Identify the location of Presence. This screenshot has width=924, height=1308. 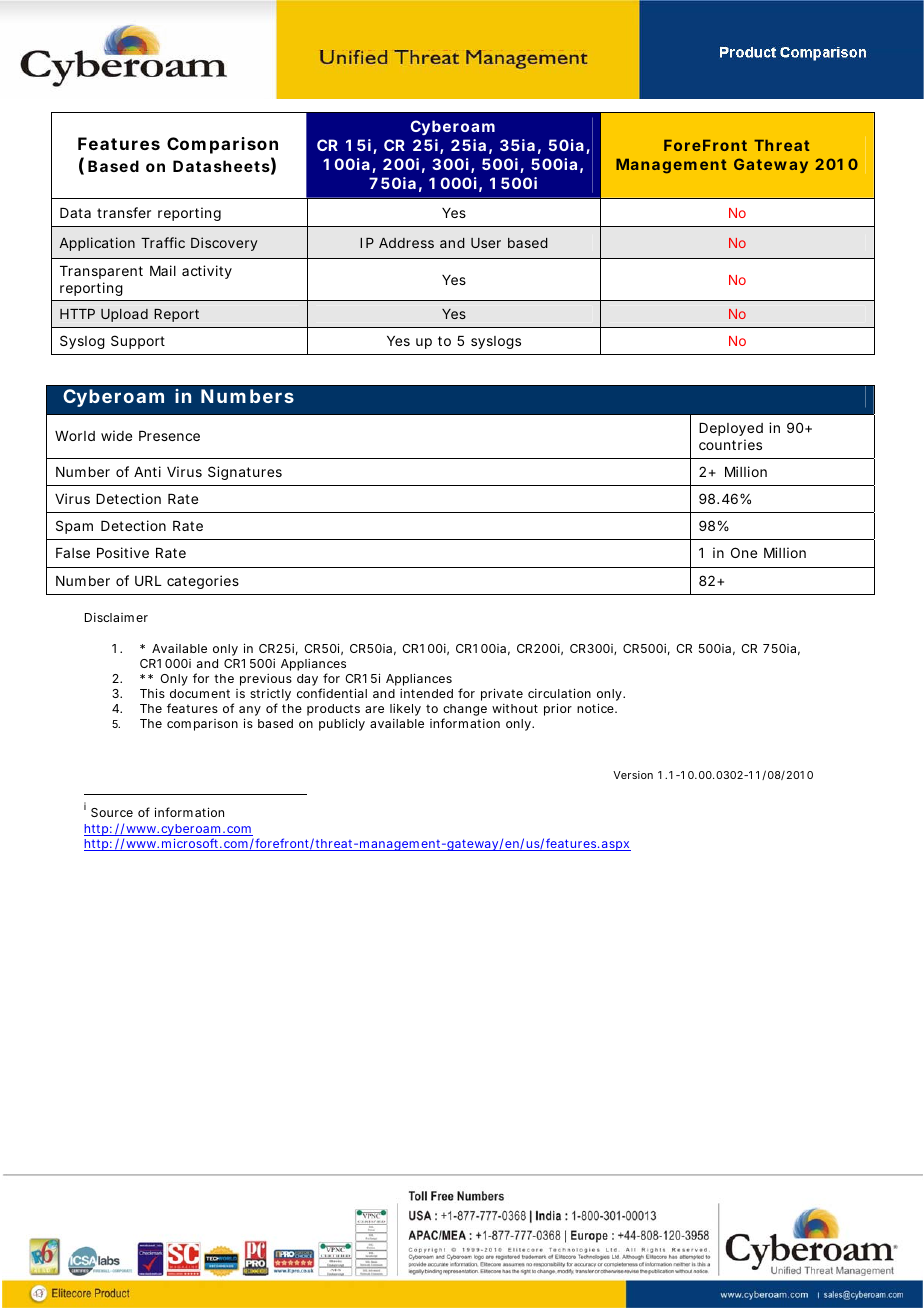
(169, 436).
